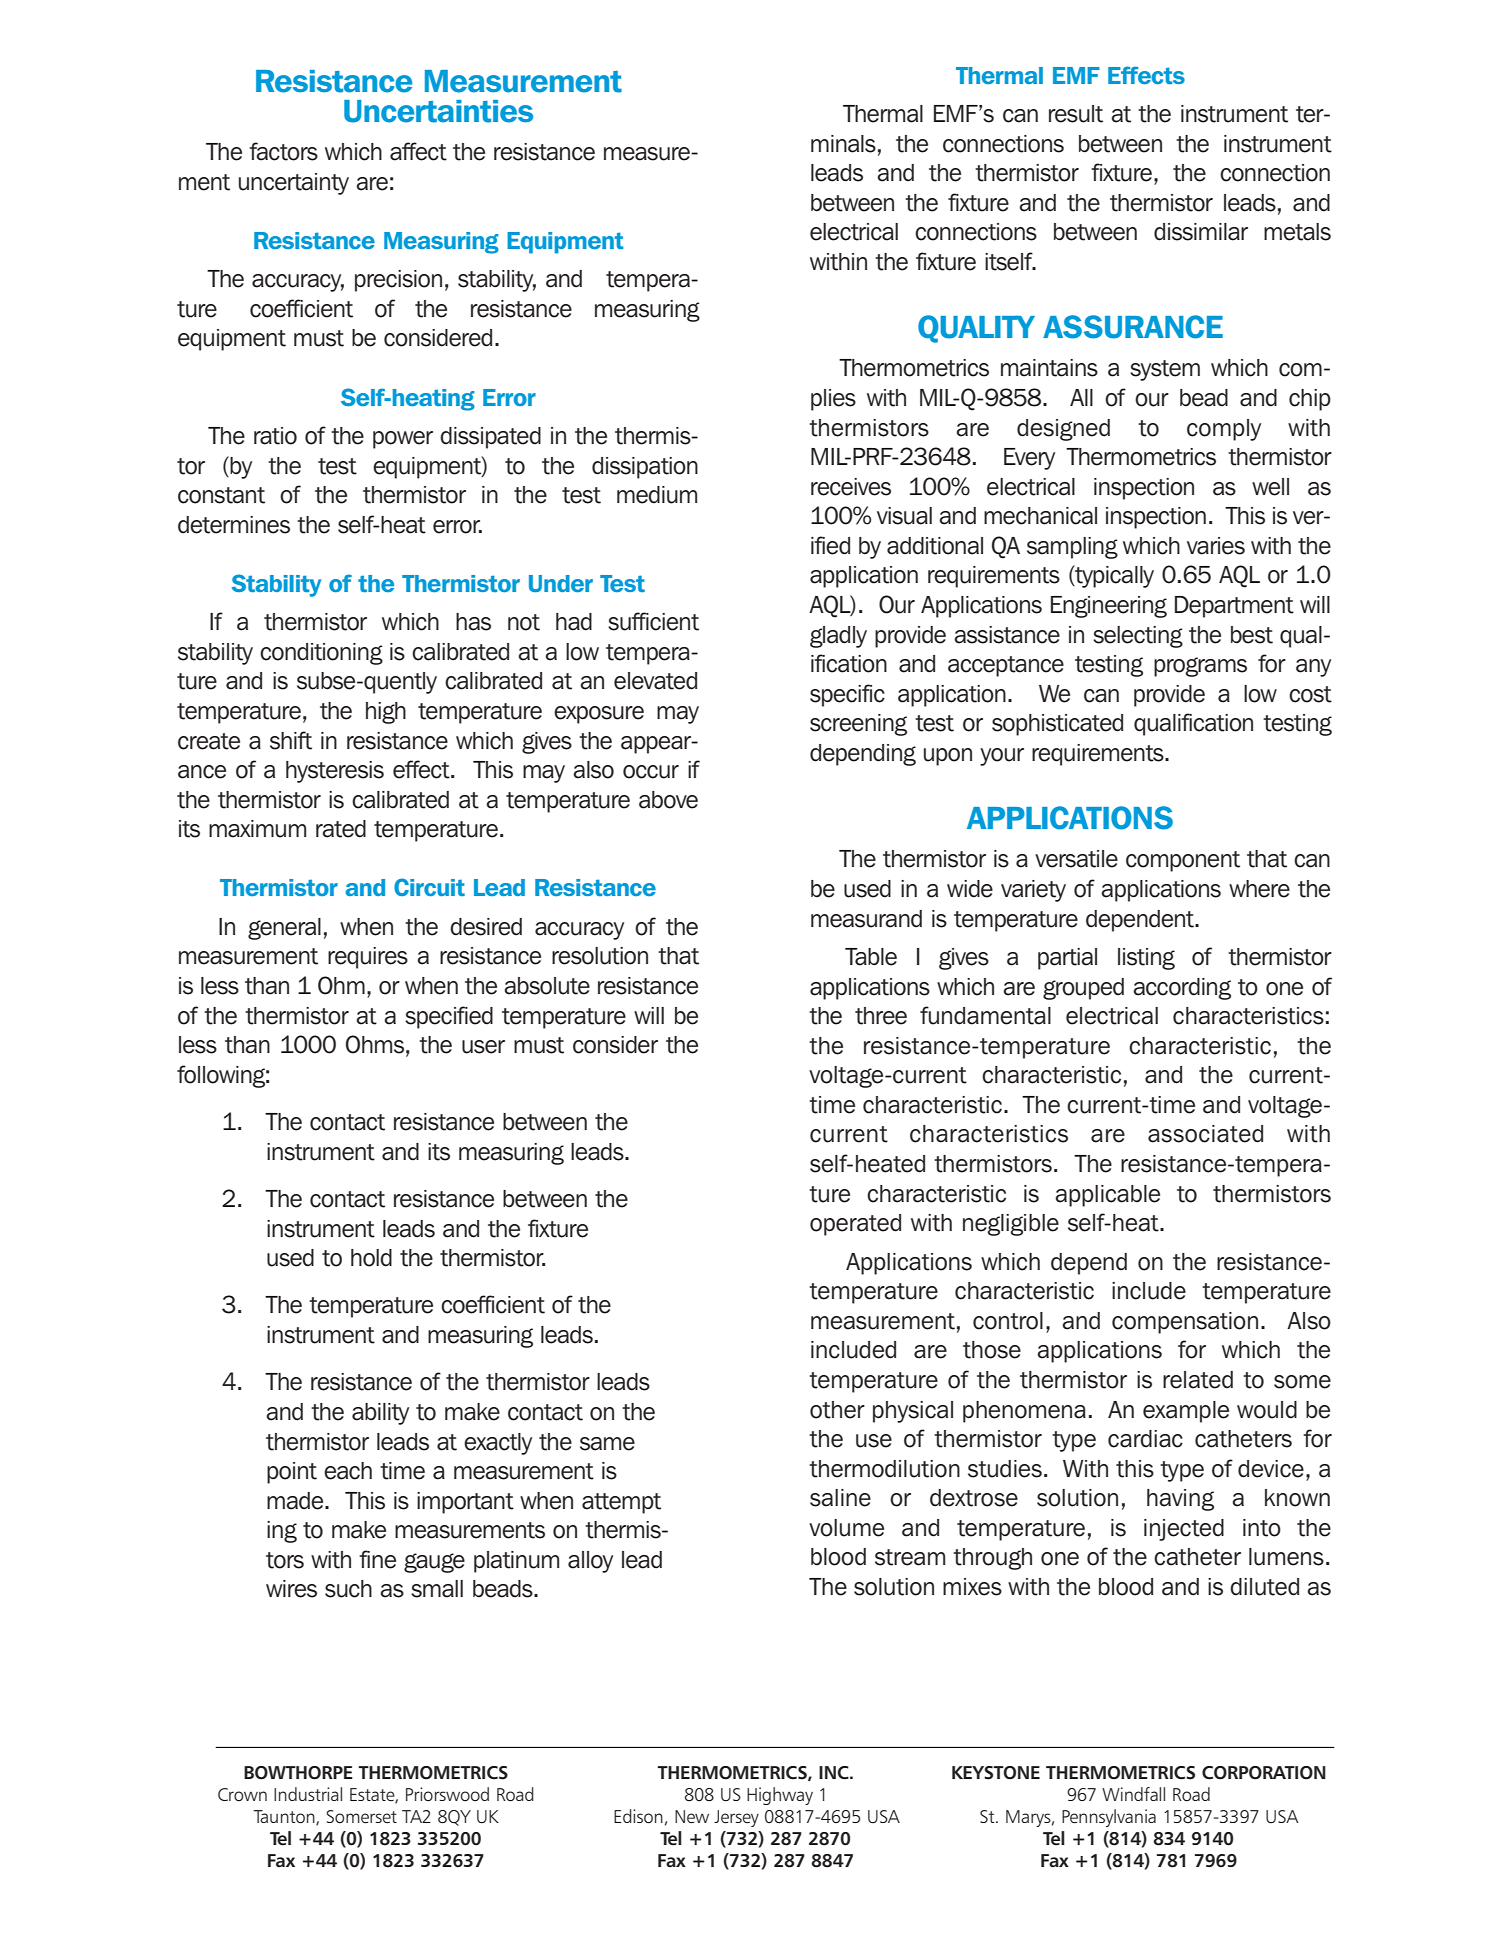 The width and height of the screenshot is (1509, 1952). What do you see at coordinates (736, 1818) in the screenshot?
I see `Jersey` at bounding box center [736, 1818].
